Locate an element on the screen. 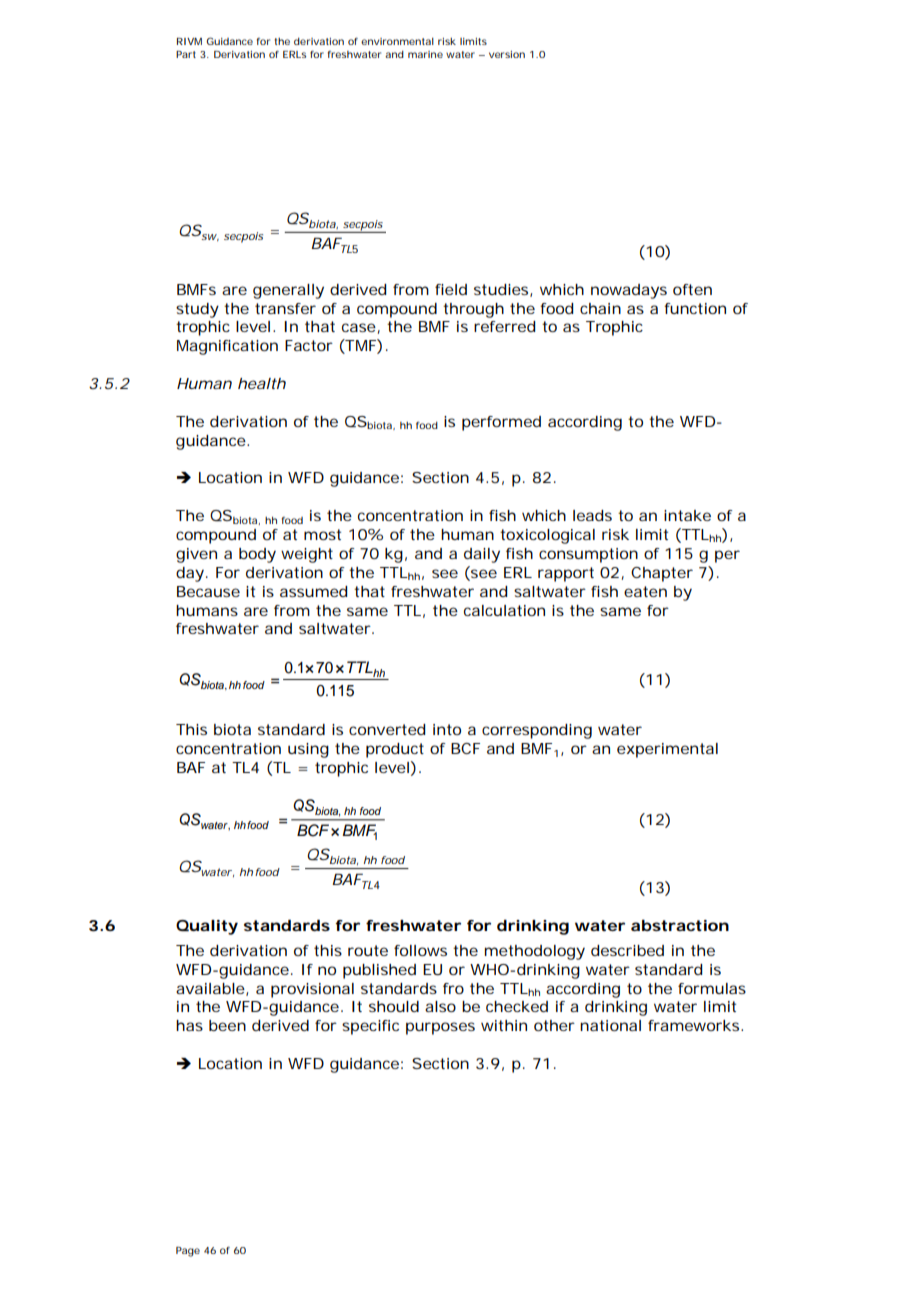  field is located at coordinates (451, 289).
